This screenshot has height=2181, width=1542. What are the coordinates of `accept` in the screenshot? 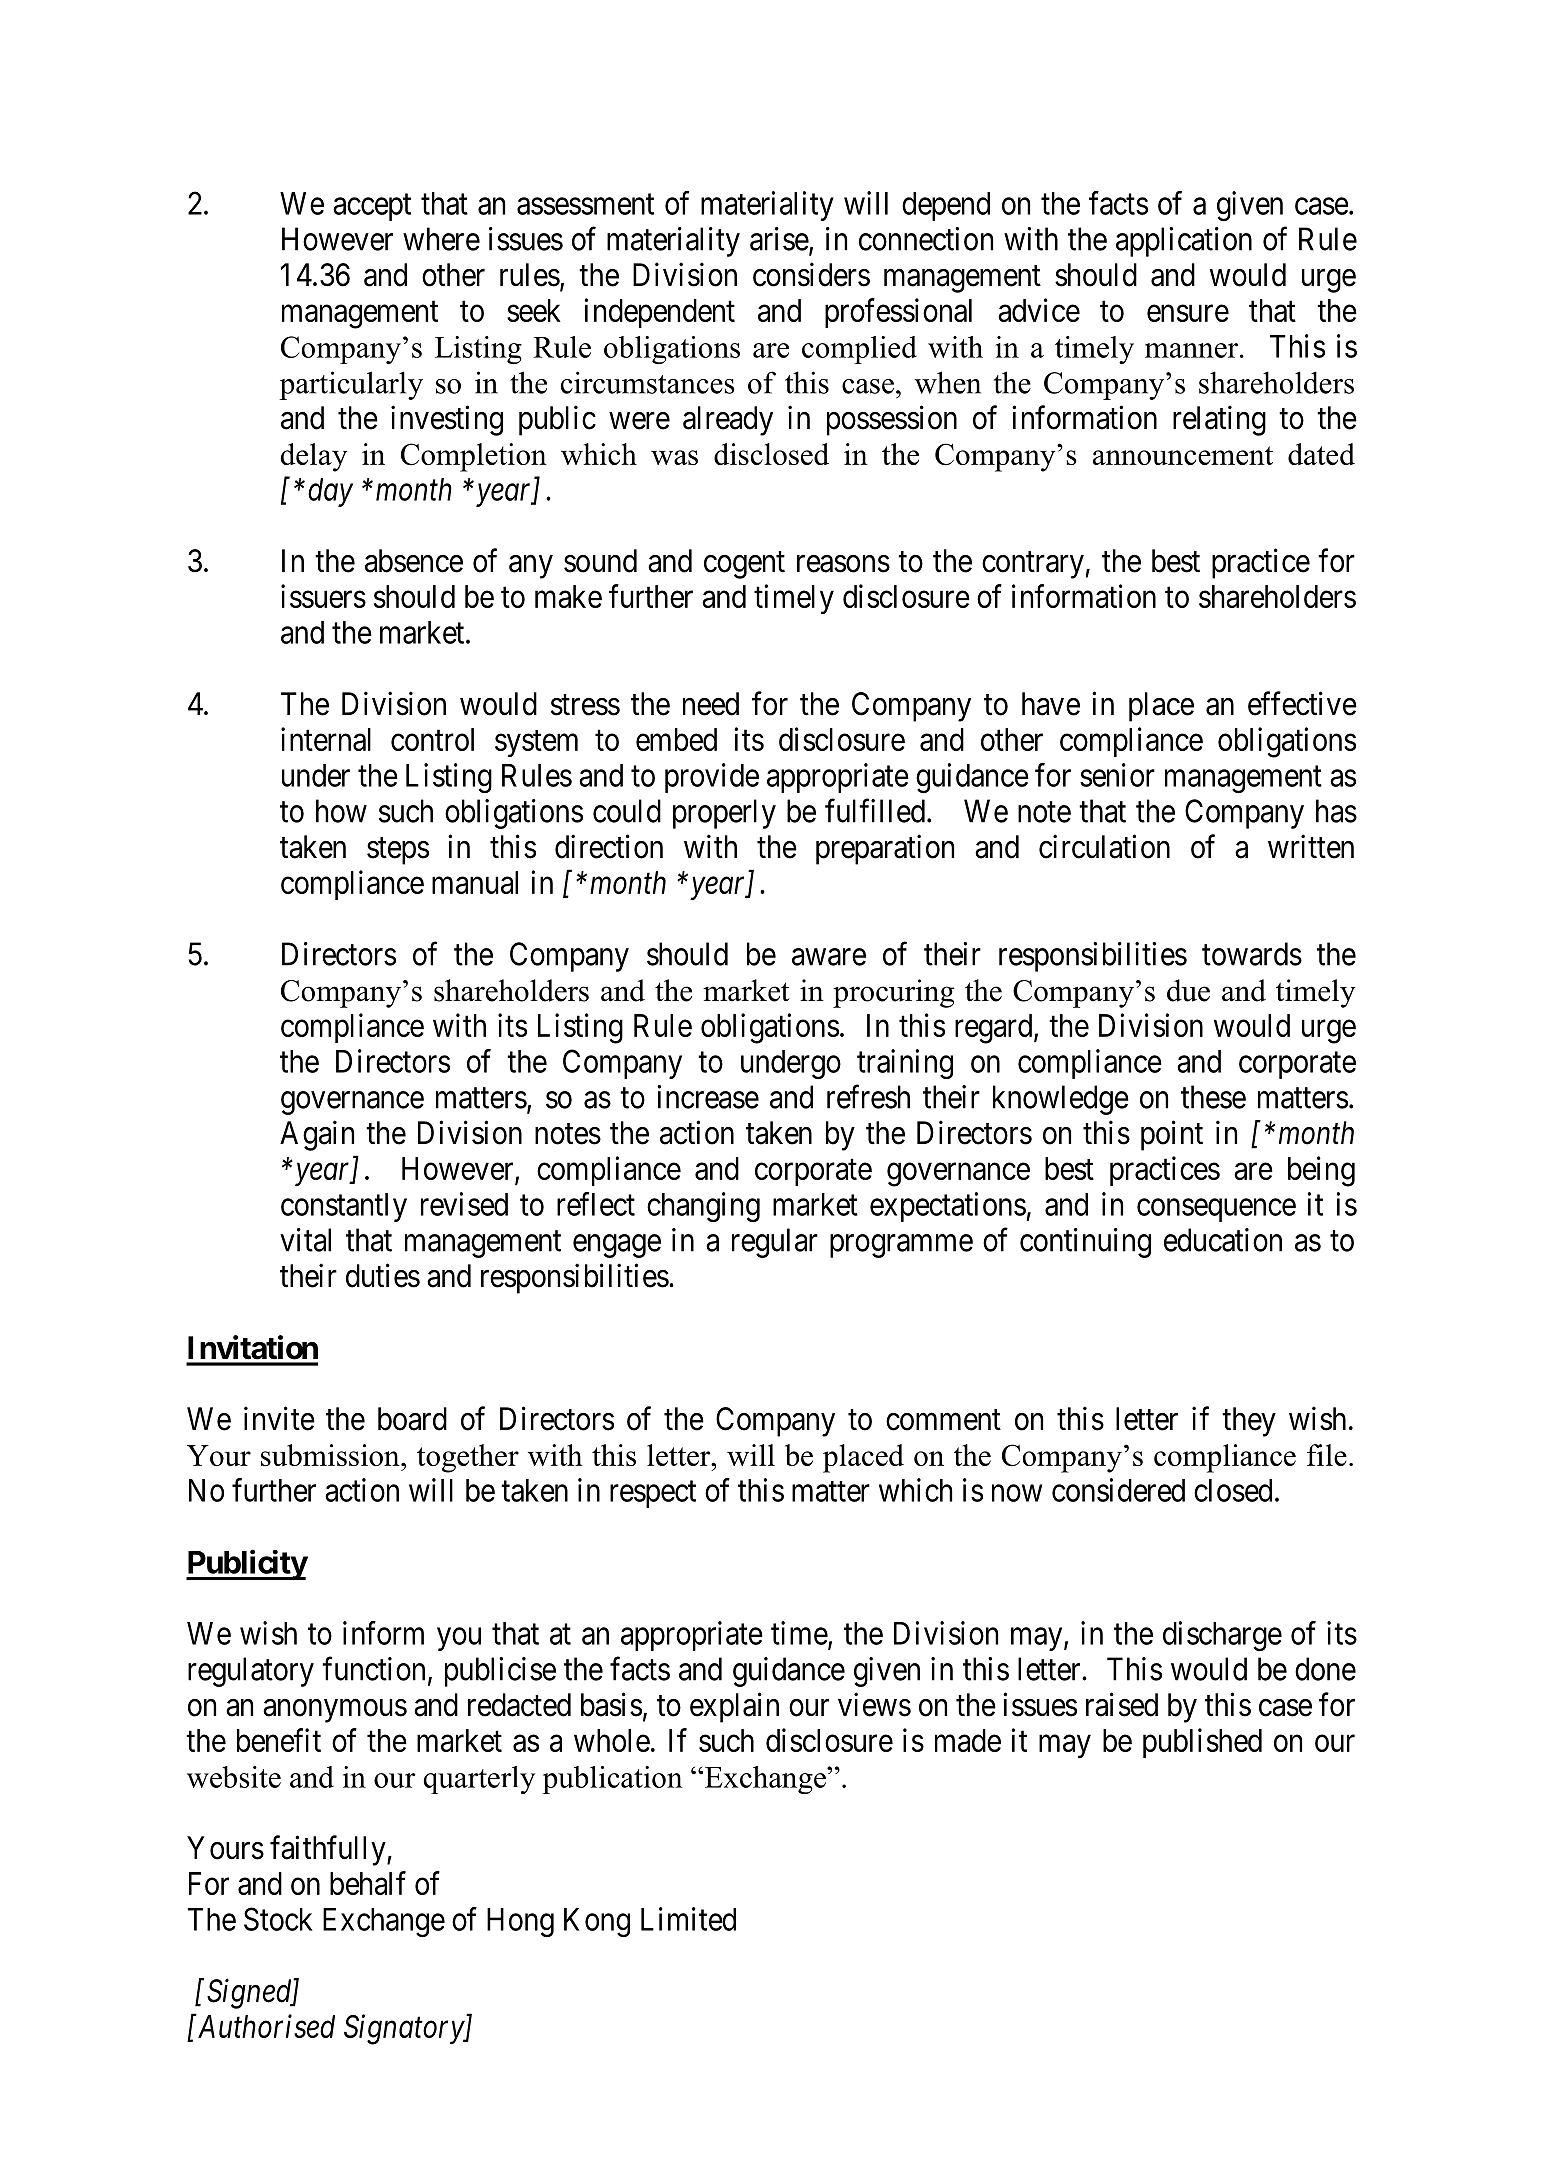 It's located at (372, 207).
